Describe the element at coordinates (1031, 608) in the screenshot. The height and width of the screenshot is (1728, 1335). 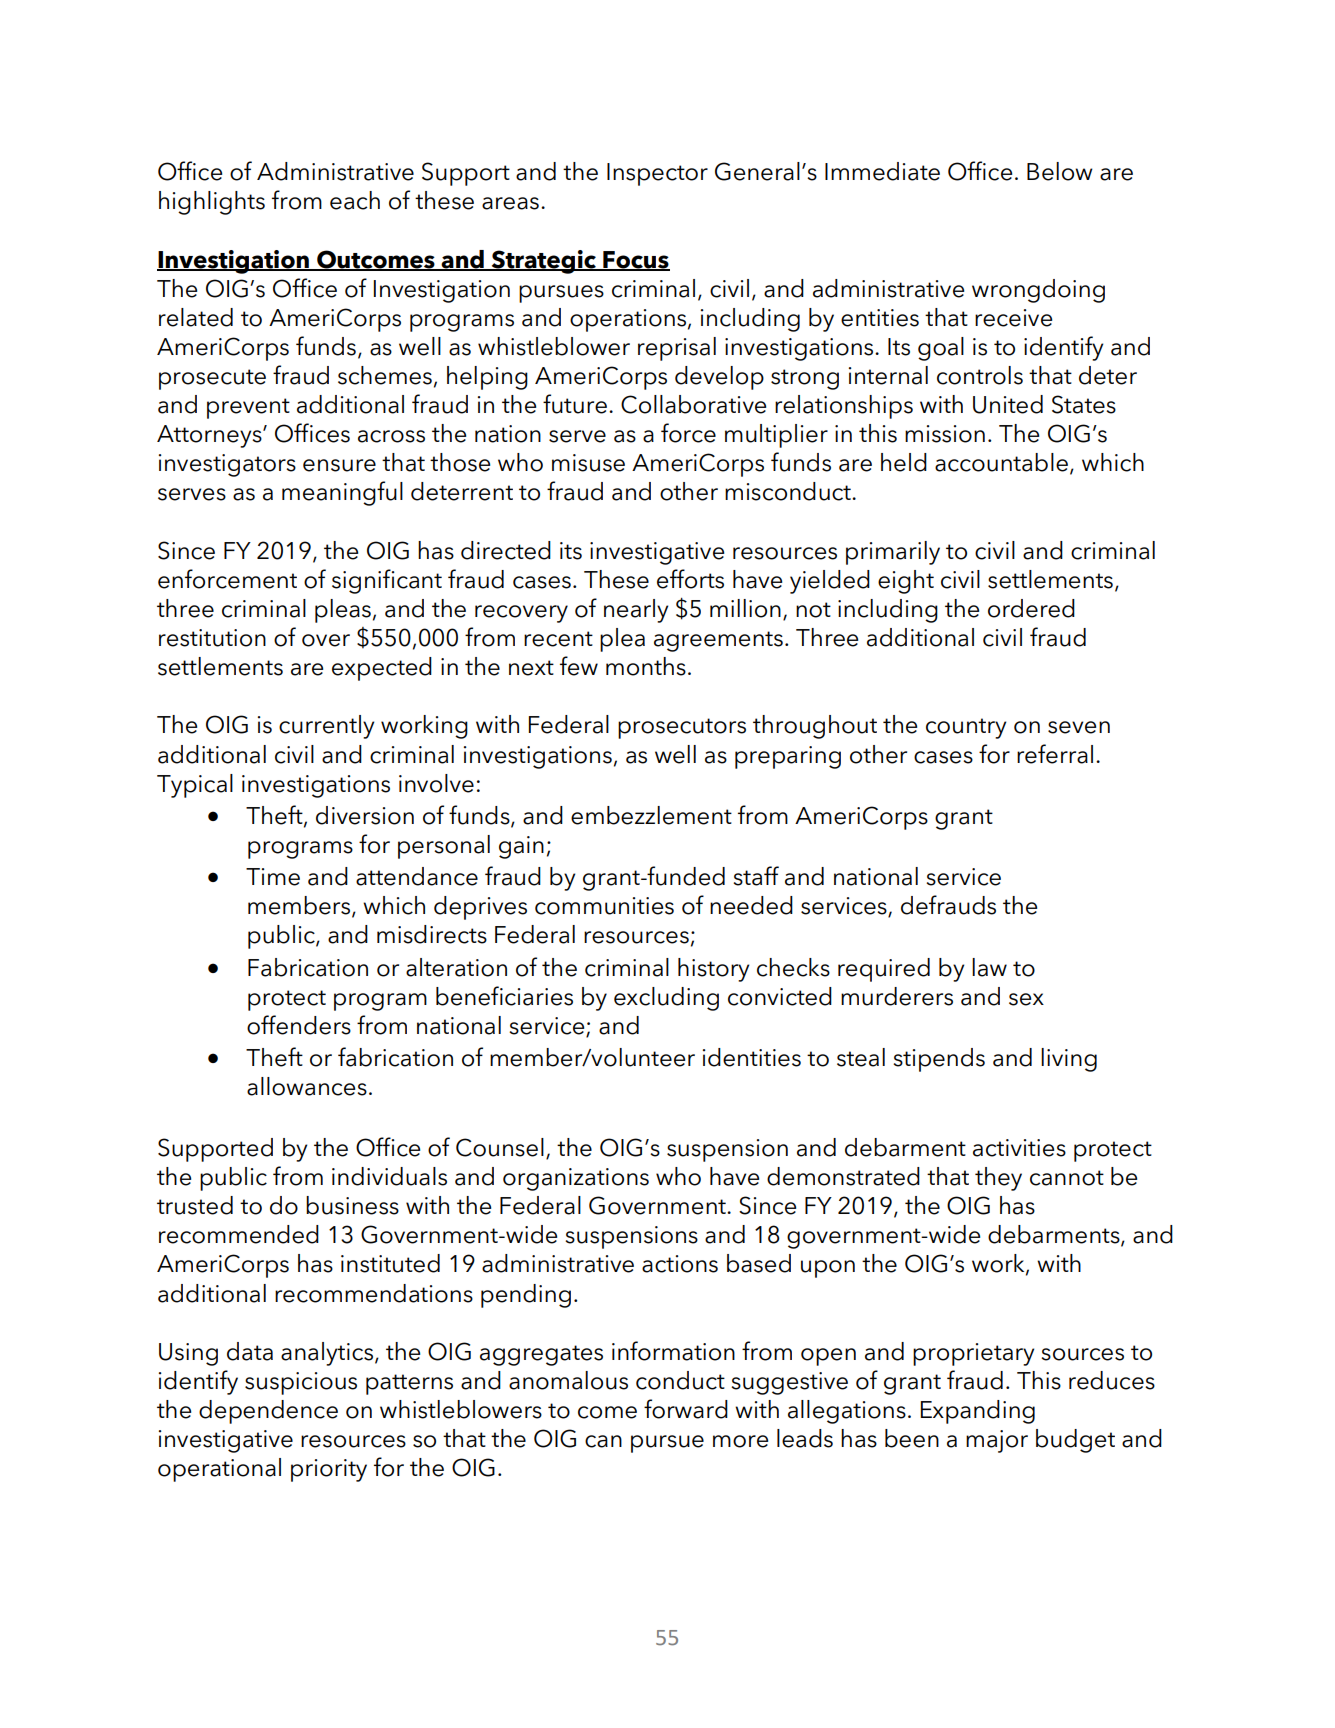
I see `ordered` at that location.
